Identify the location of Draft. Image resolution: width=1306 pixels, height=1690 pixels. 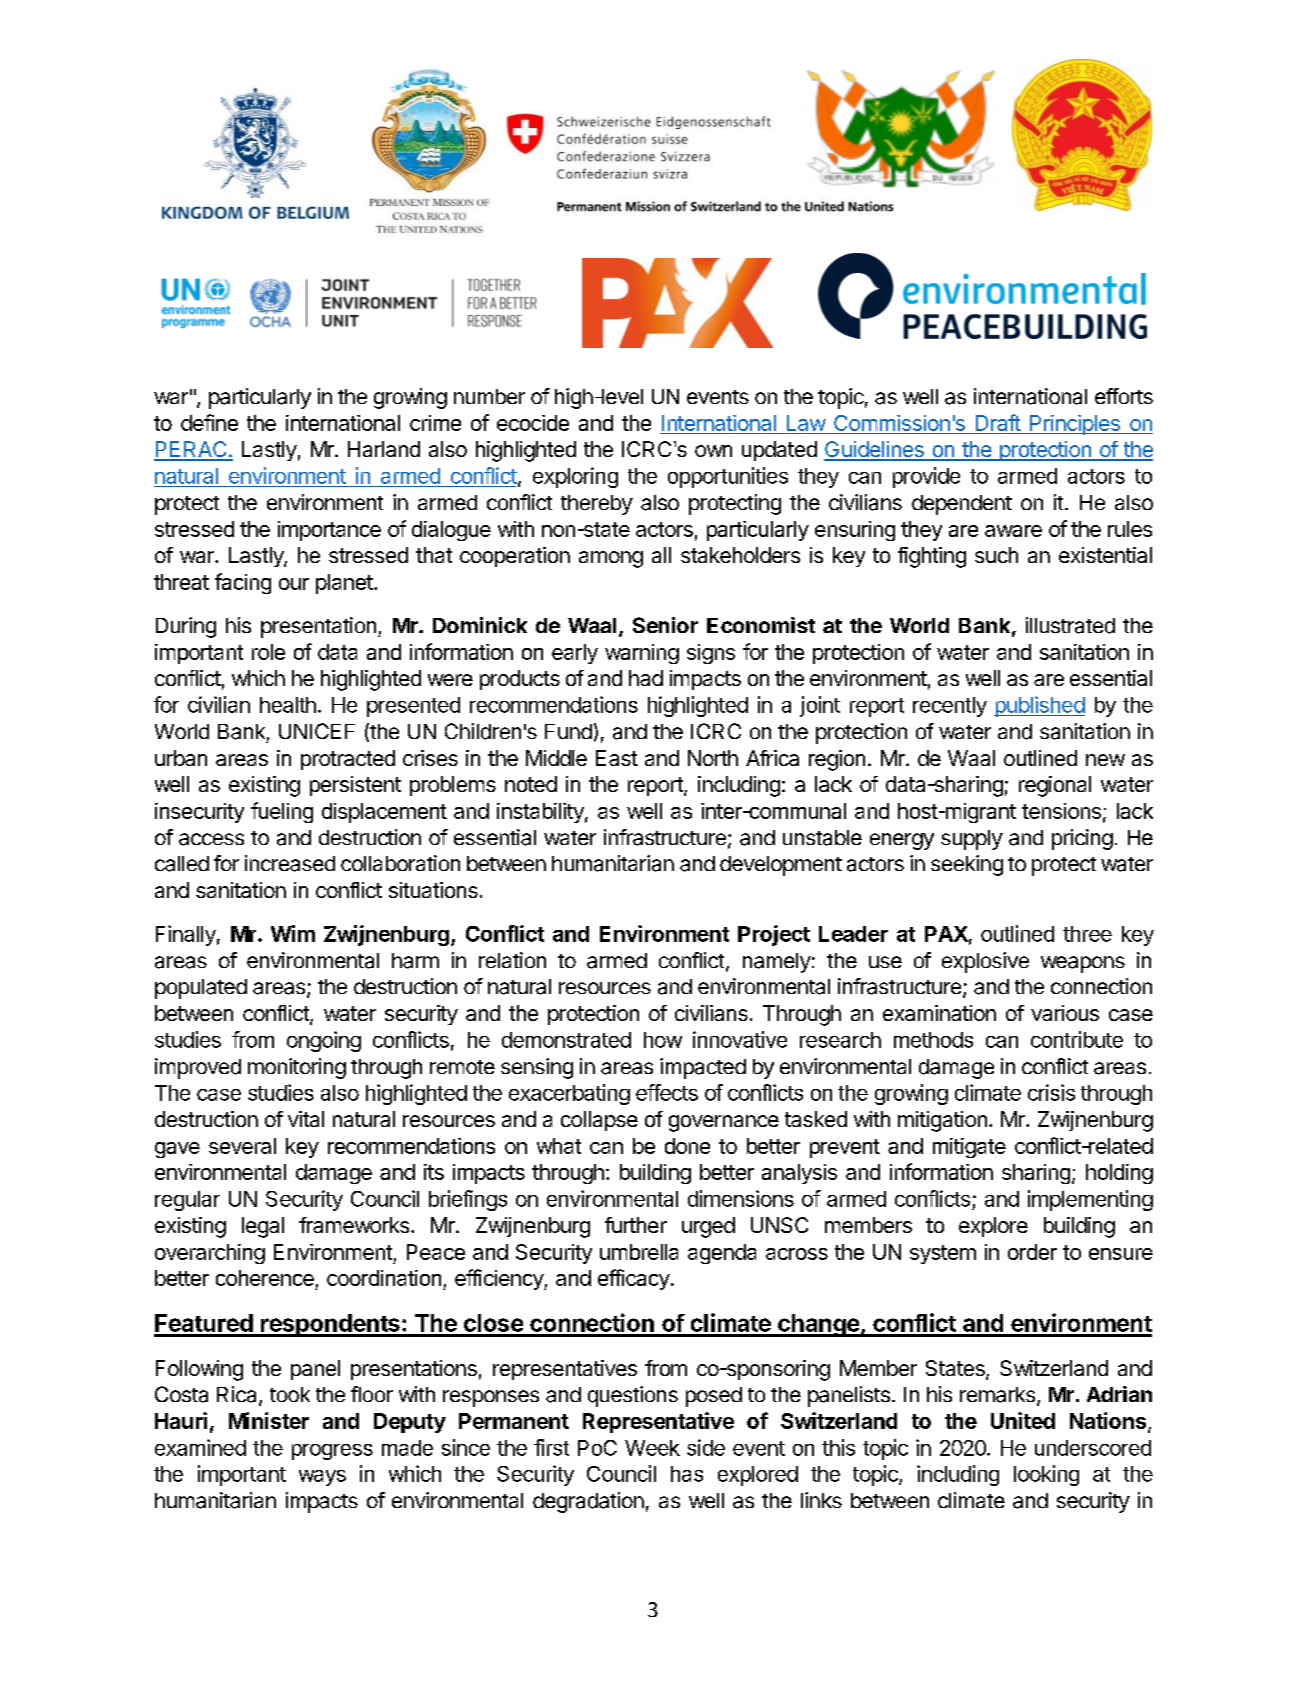
(997, 424).
